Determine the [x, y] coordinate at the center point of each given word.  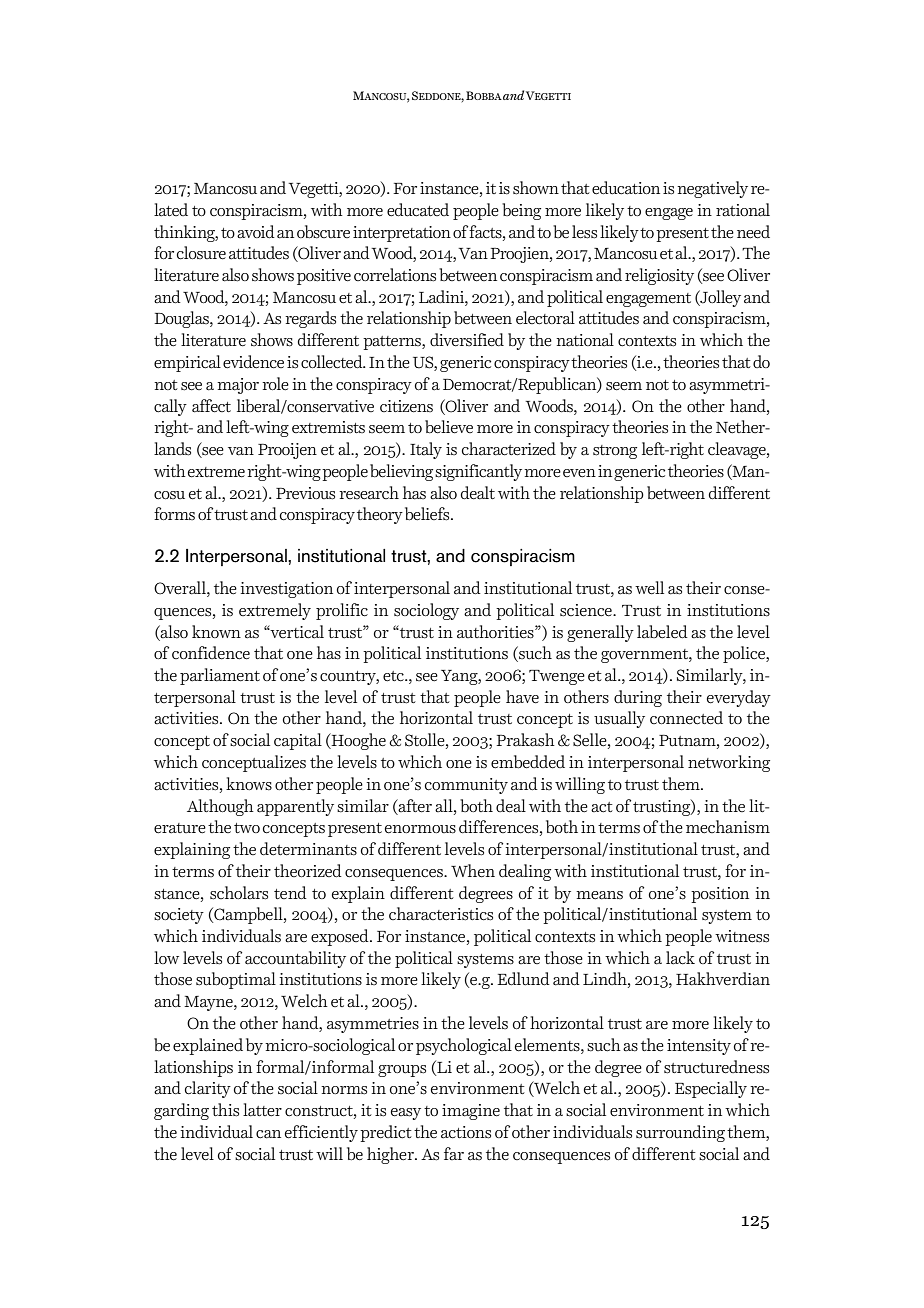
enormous [420, 829]
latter [262, 1110]
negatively [712, 189]
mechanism [728, 827]
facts [486, 232]
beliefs [428, 514]
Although [220, 807]
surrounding [680, 1133]
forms [174, 513]
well [649, 588]
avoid [256, 232]
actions [466, 1132]
